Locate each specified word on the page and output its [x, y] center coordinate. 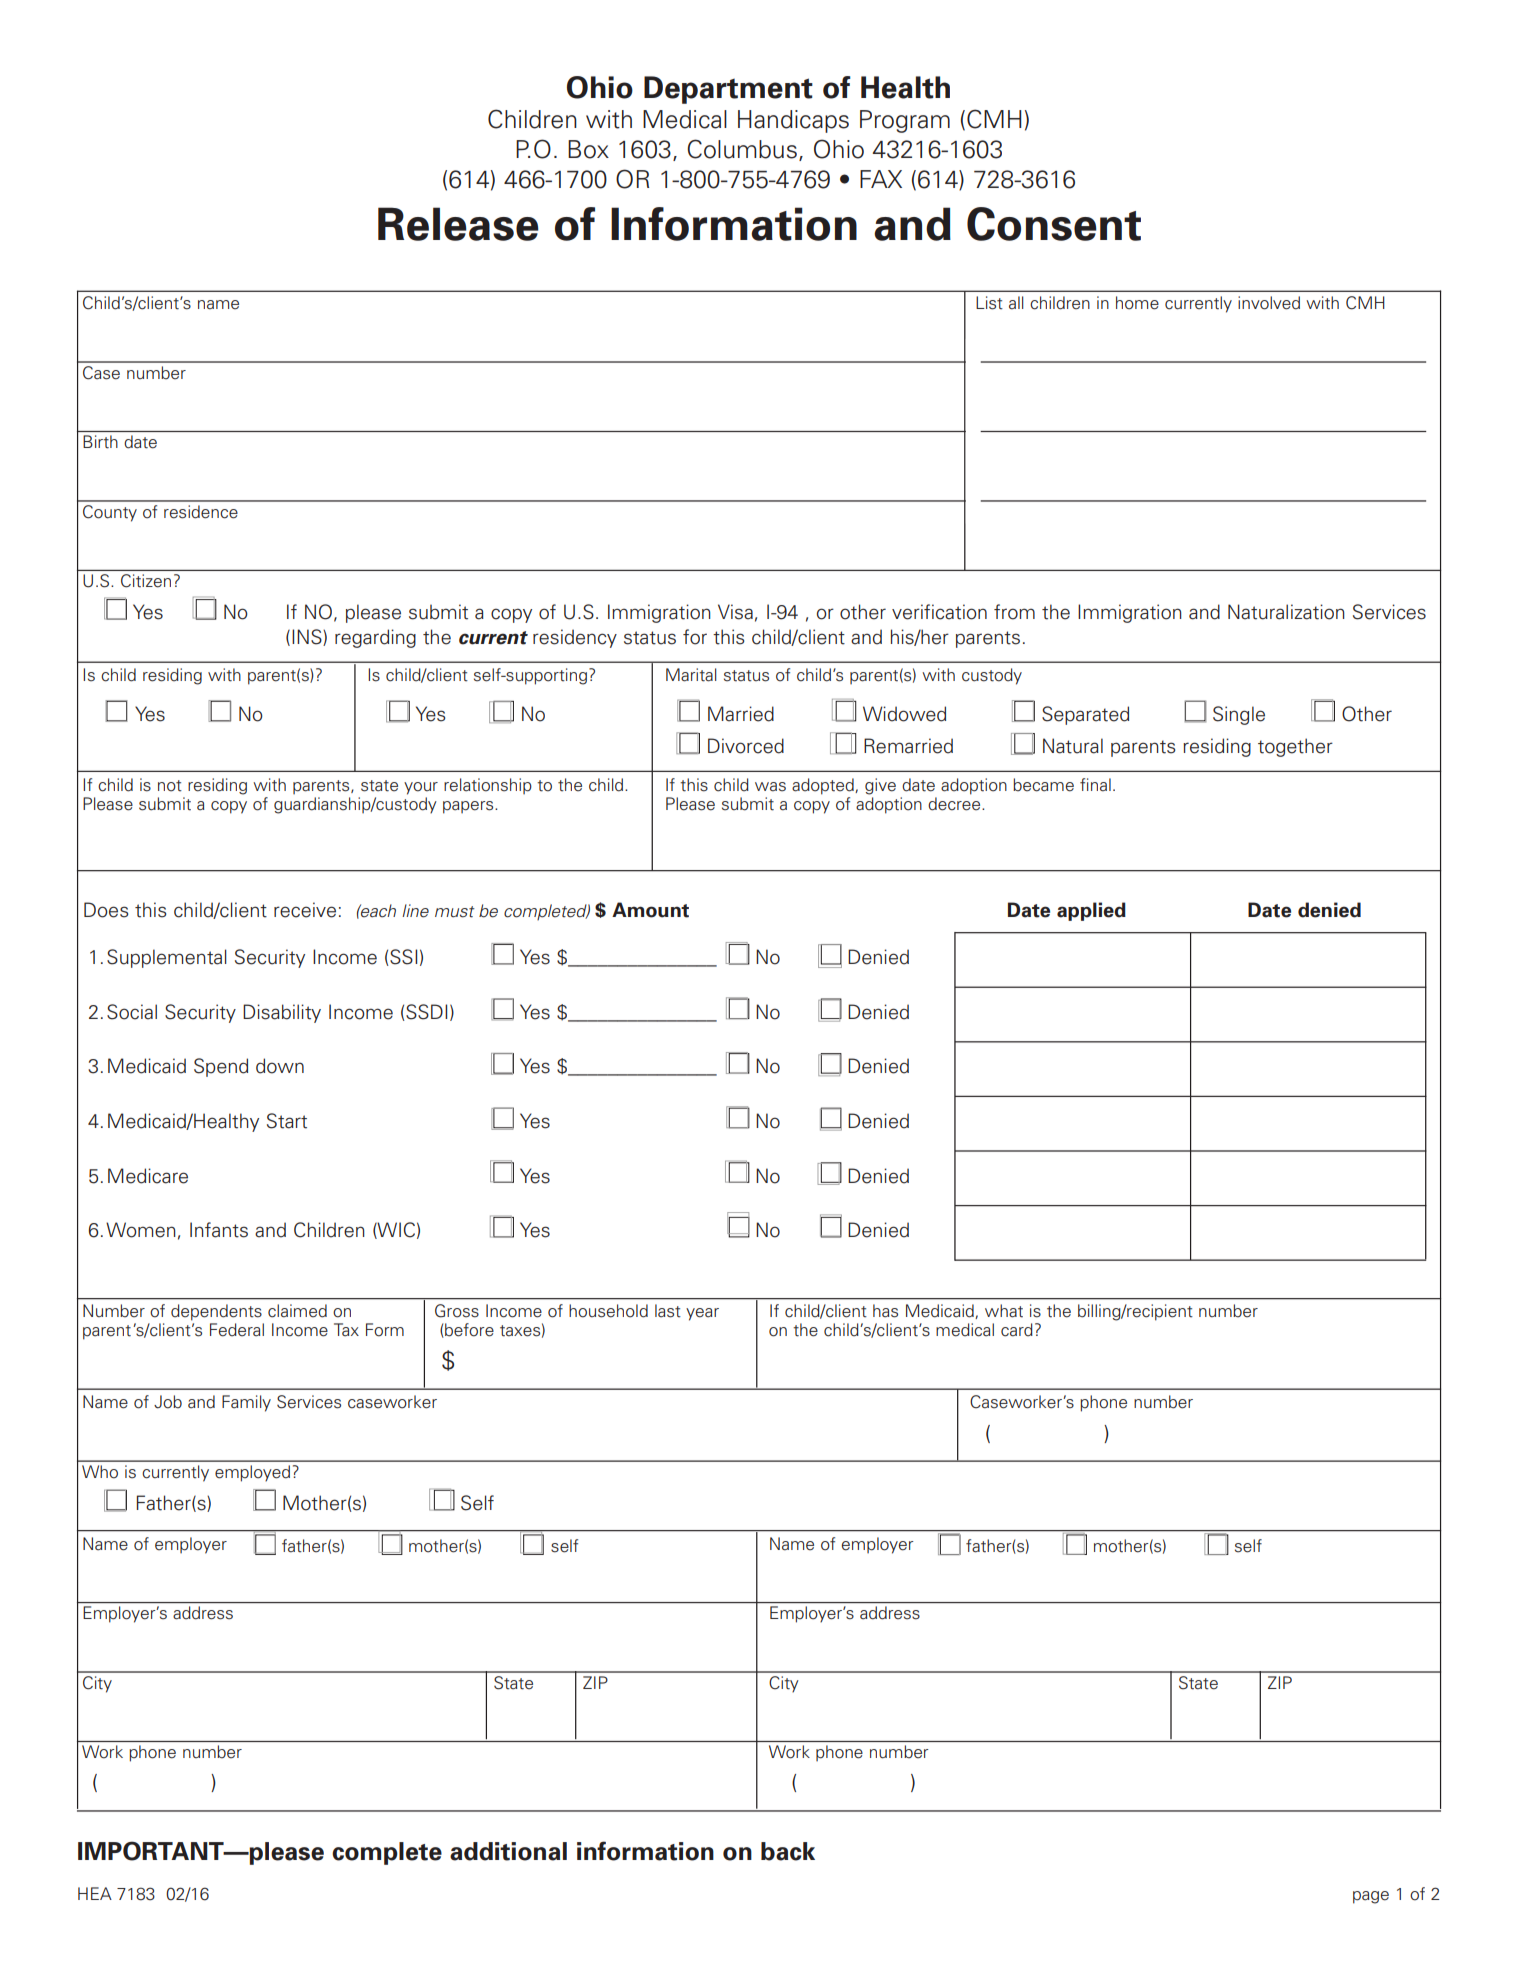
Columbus [742, 149]
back [788, 1851]
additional [508, 1851]
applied [1091, 911]
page [1371, 1897]
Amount [650, 910]
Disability [282, 1013]
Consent [1054, 224]
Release [458, 224]
